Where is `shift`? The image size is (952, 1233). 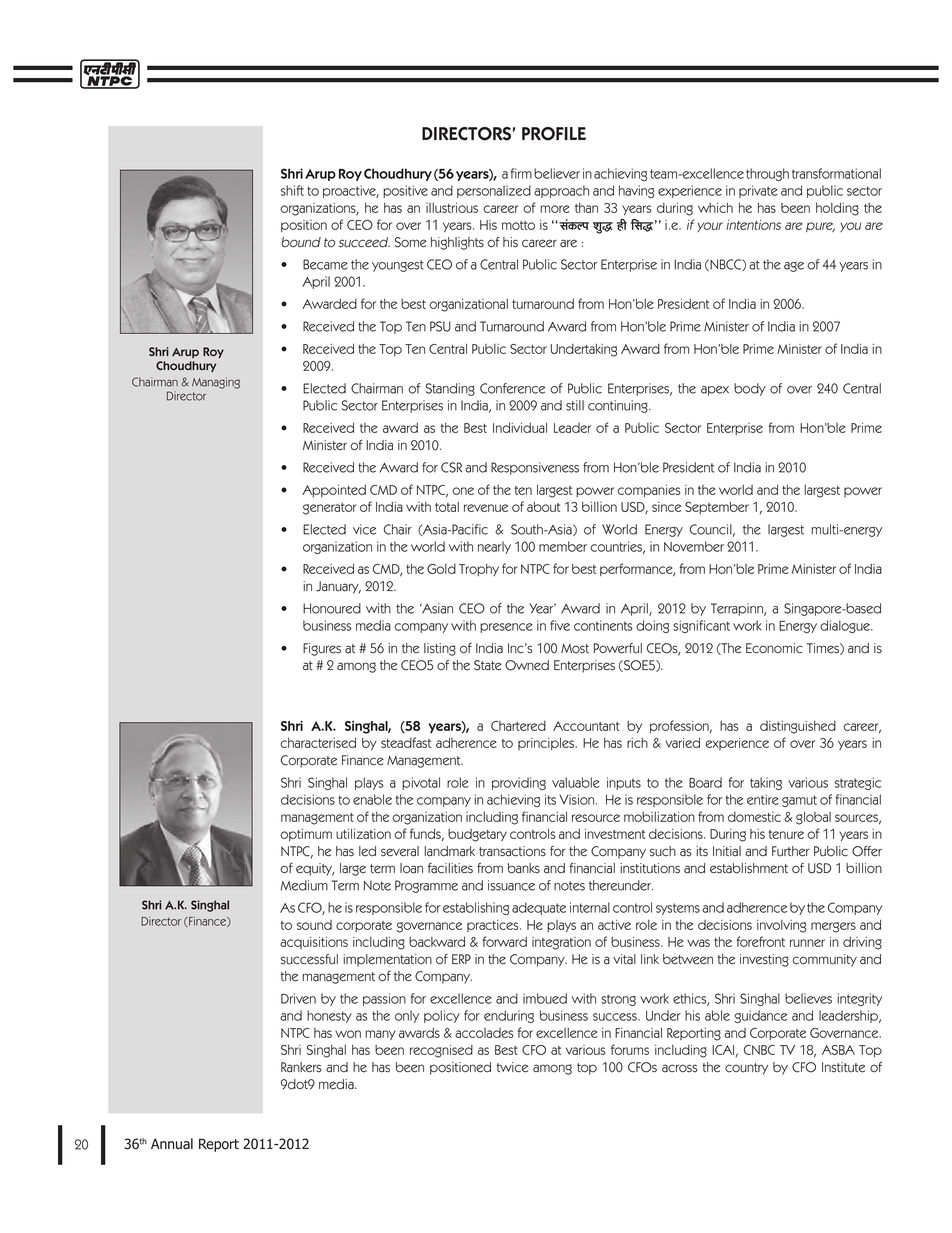 shift is located at coordinates (292, 190).
